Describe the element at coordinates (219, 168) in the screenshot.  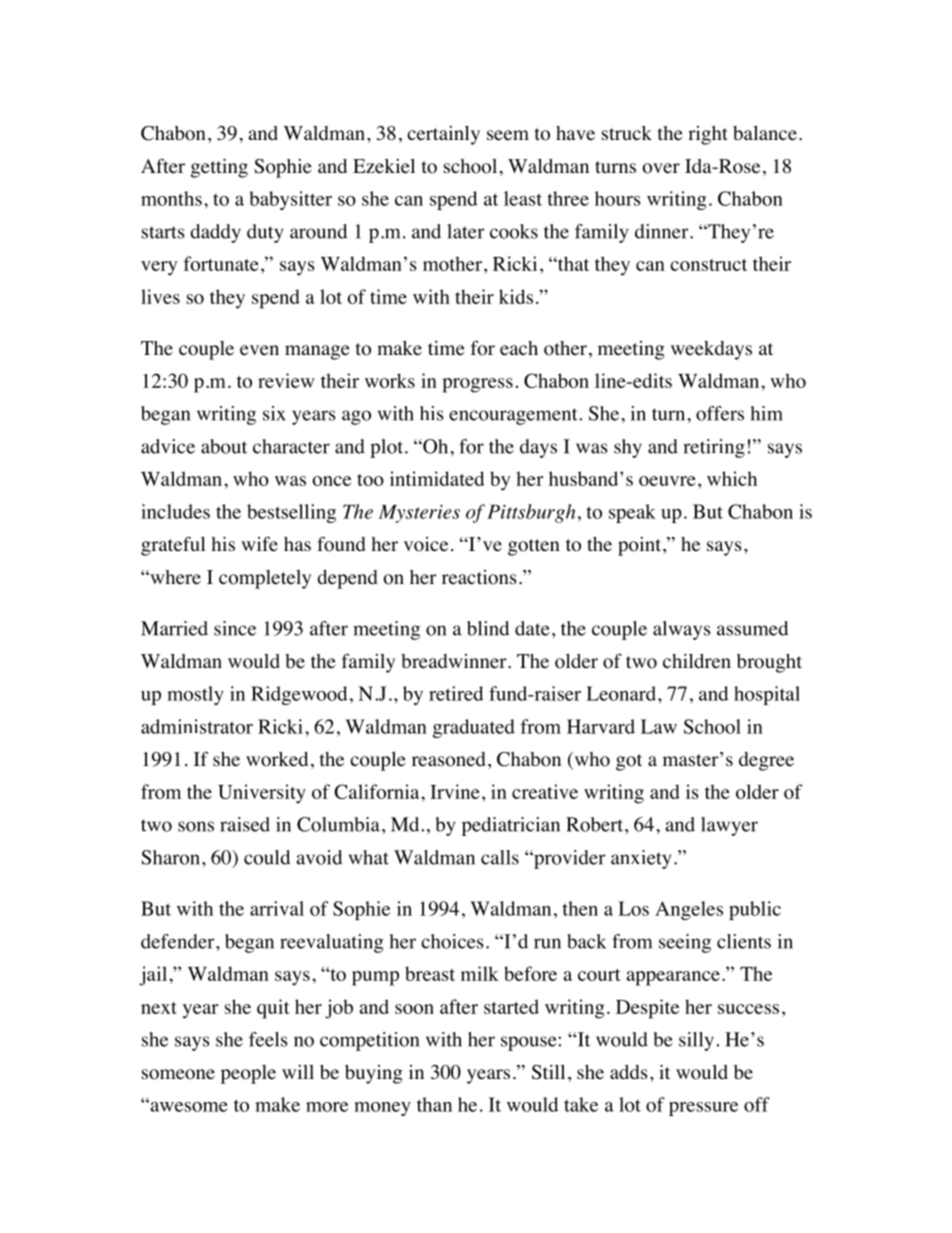
I see `getting` at that location.
